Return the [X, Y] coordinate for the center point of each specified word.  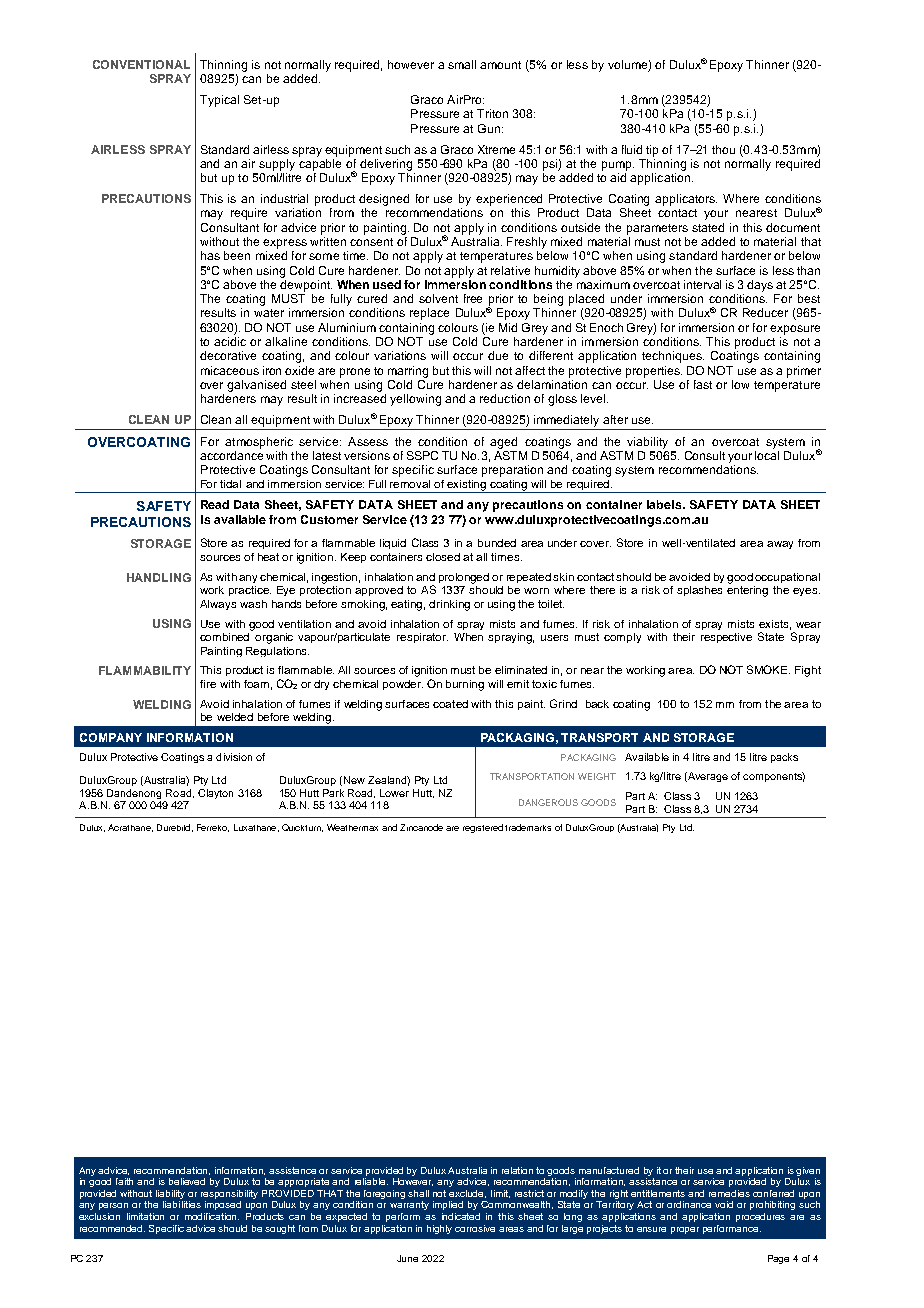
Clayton [215, 794]
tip [652, 151]
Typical [219, 101]
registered [483, 828]
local [767, 455]
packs [784, 758]
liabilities [182, 1204]
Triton [492, 113]
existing [467, 486]
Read [215, 504]
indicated [461, 1216]
